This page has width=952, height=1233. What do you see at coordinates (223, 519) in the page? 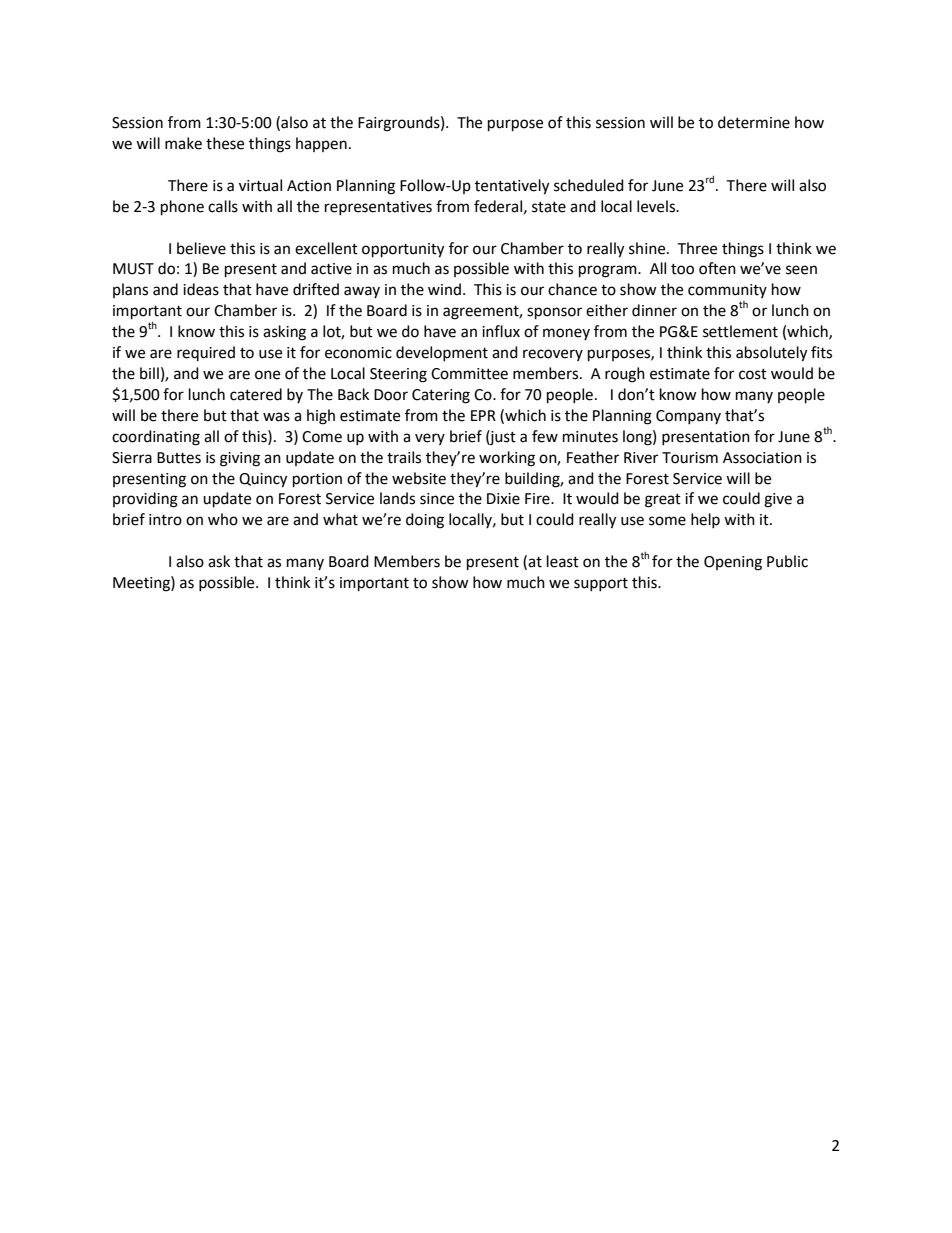
I see `who` at bounding box center [223, 519].
